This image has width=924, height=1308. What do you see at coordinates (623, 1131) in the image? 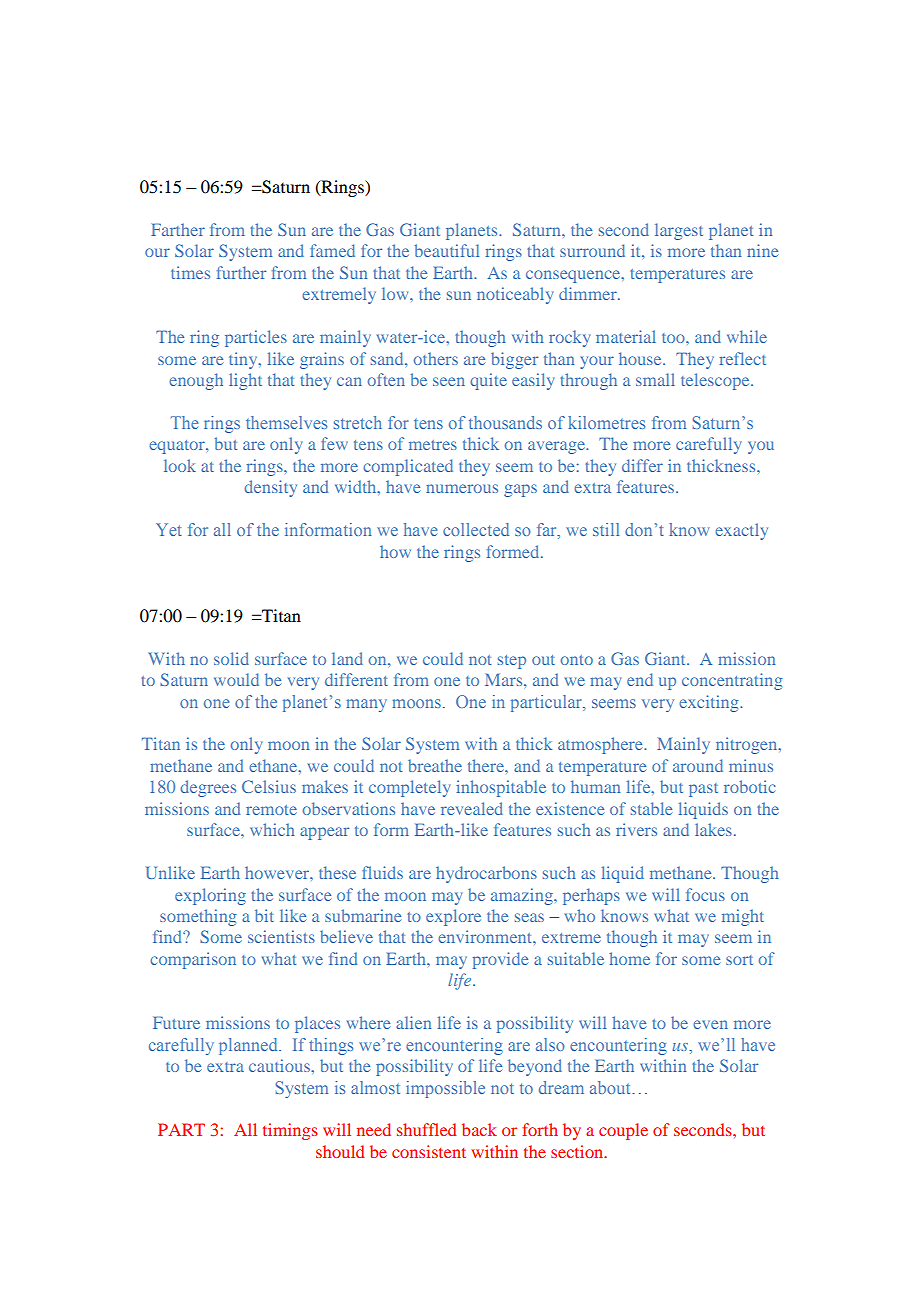
I see `couple` at bounding box center [623, 1131].
